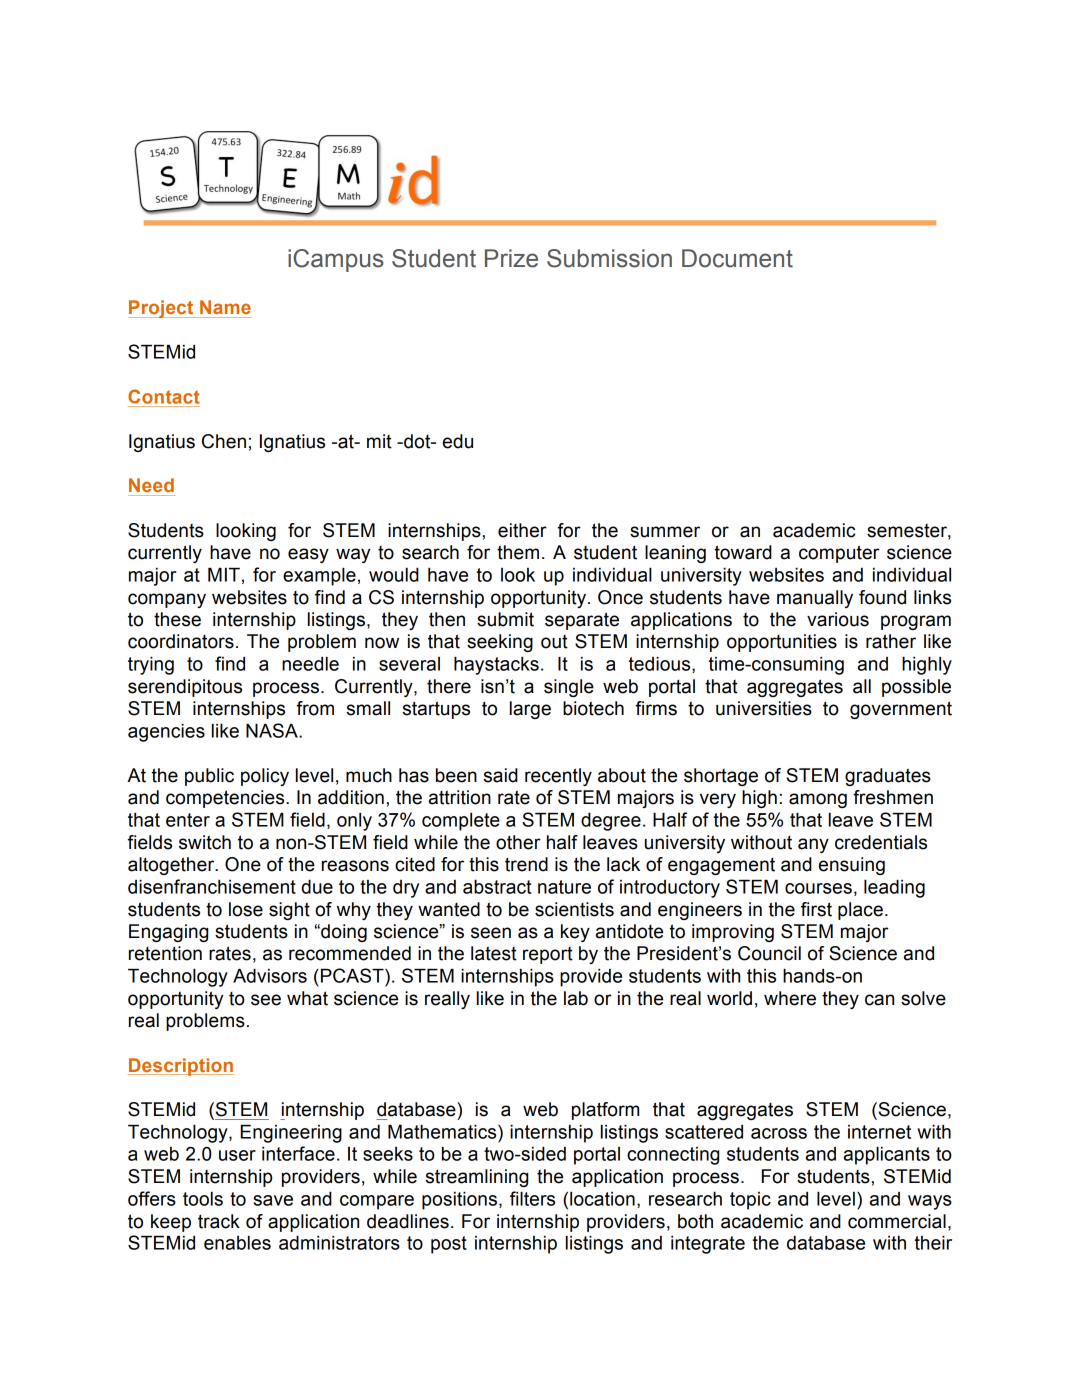 The height and width of the screenshot is (1395, 1078). What do you see at coordinates (558, 777) in the screenshot?
I see `recently` at bounding box center [558, 777].
